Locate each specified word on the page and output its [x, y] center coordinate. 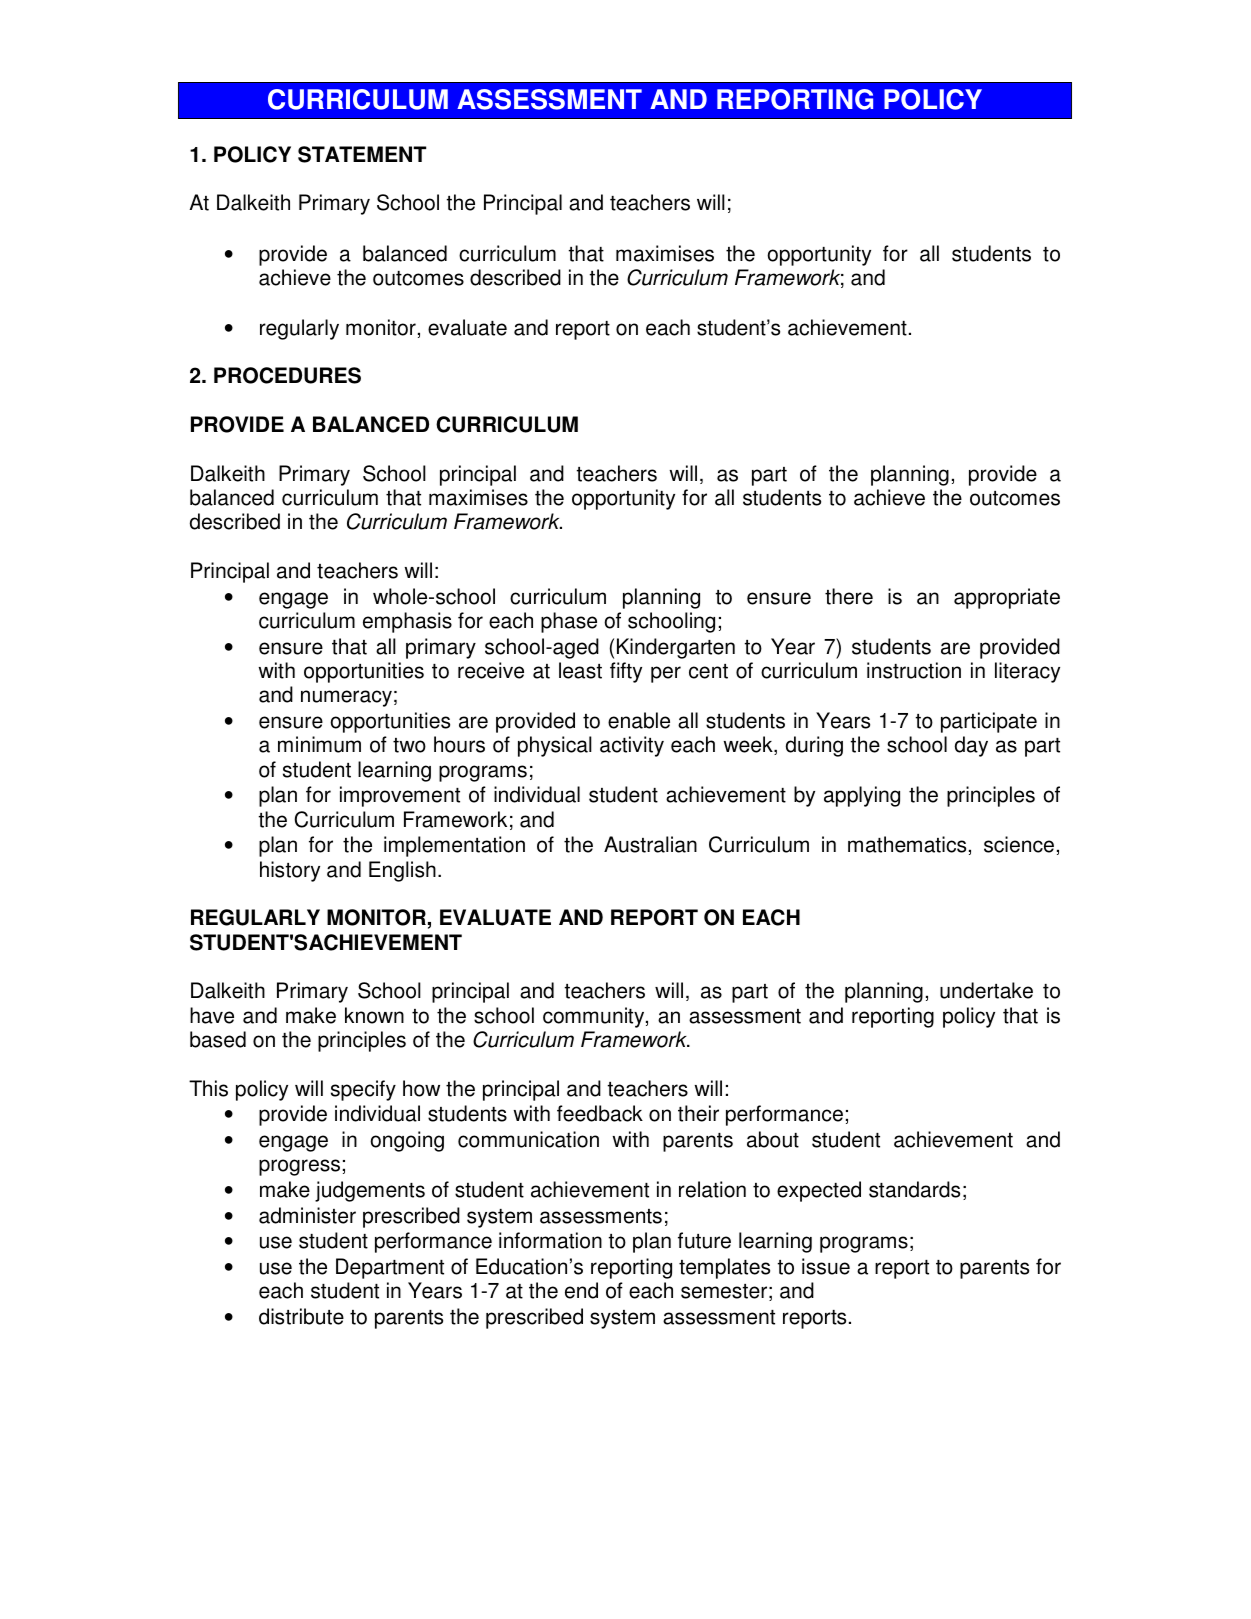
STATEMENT [362, 154]
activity [632, 746]
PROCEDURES [287, 375]
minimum [319, 744]
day [971, 746]
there [849, 596]
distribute [301, 1316]
